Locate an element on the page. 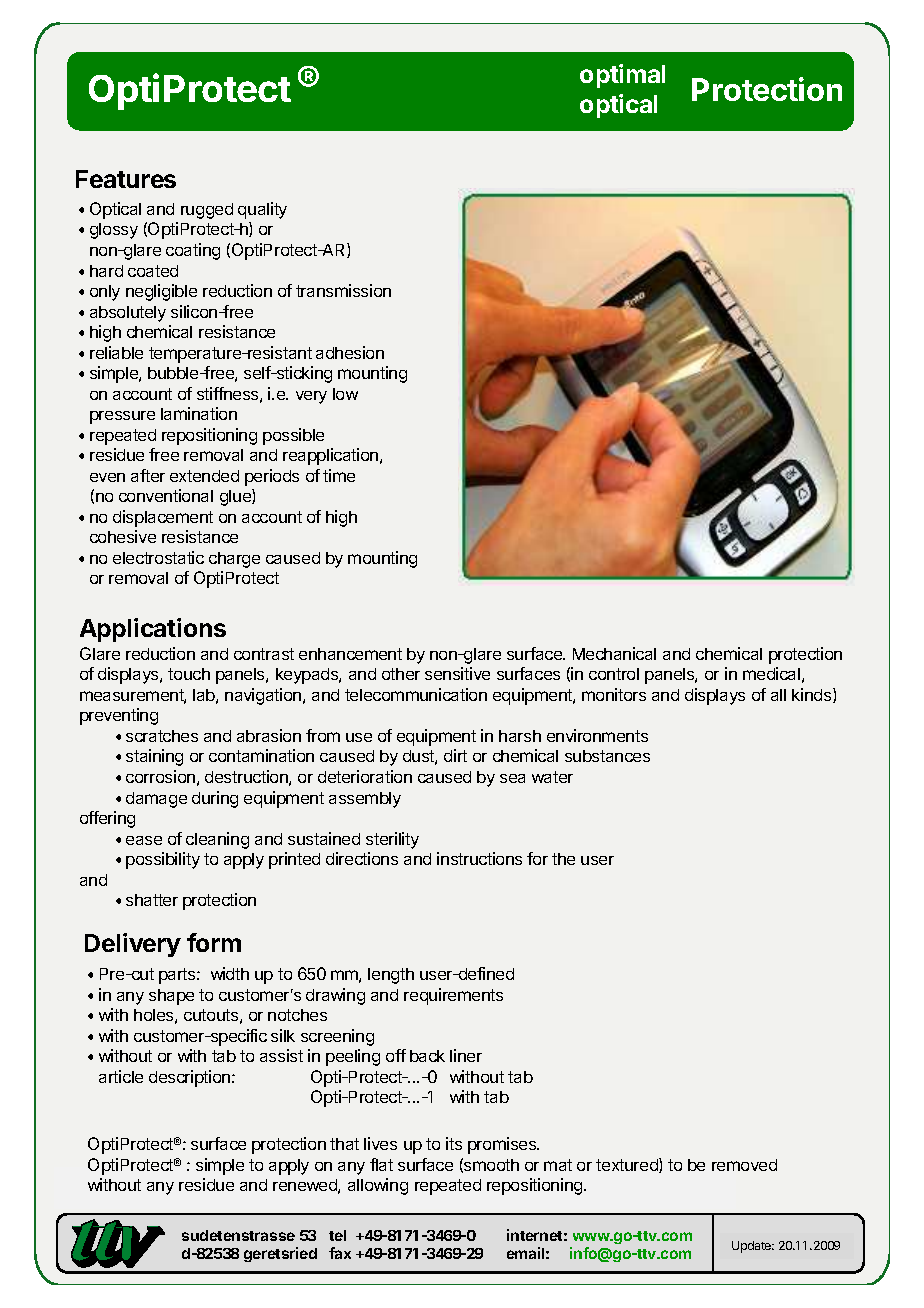  allowing is located at coordinates (378, 1186).
